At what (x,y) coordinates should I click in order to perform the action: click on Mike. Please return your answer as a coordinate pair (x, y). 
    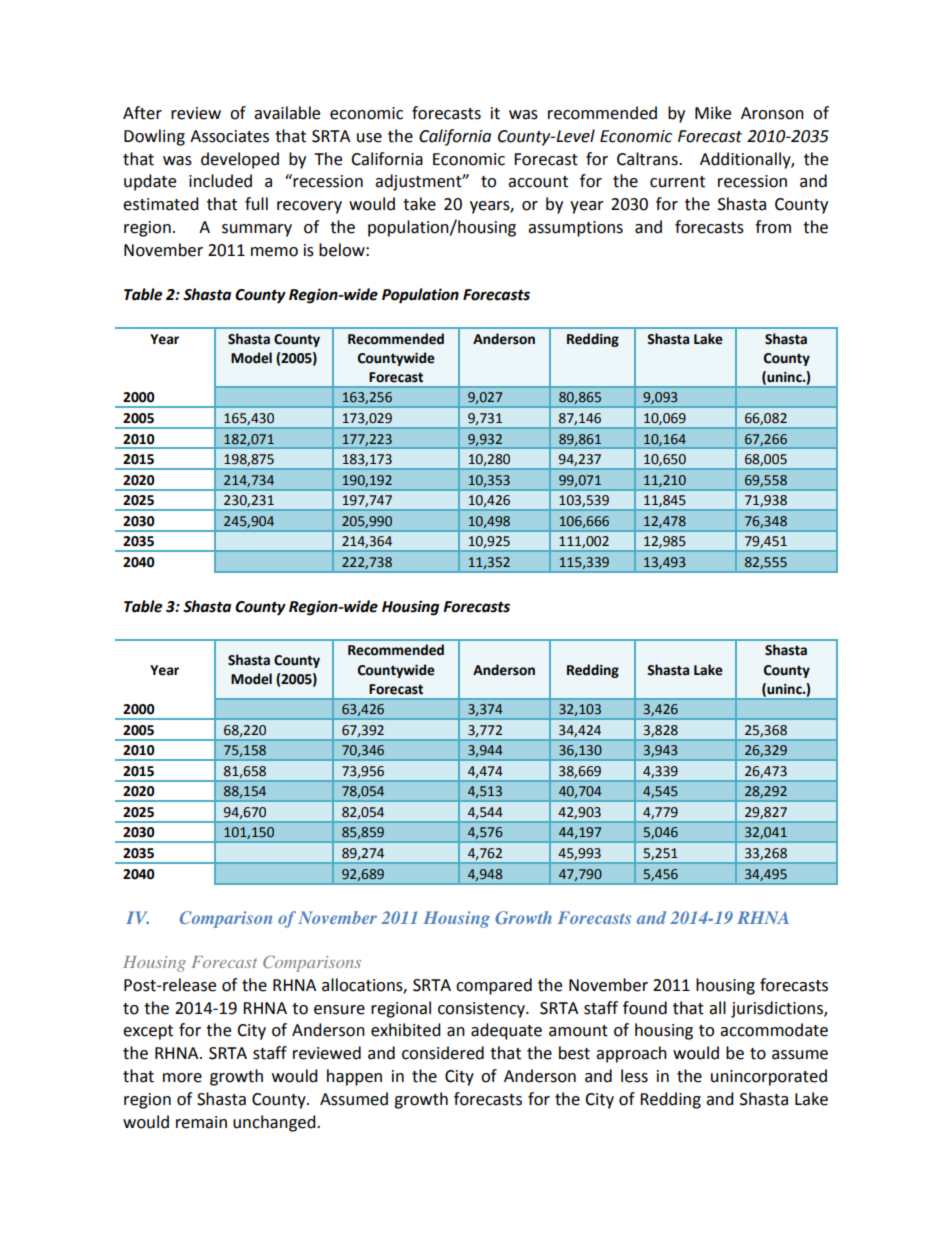
    Looking at the image, I should click on (713, 113).
